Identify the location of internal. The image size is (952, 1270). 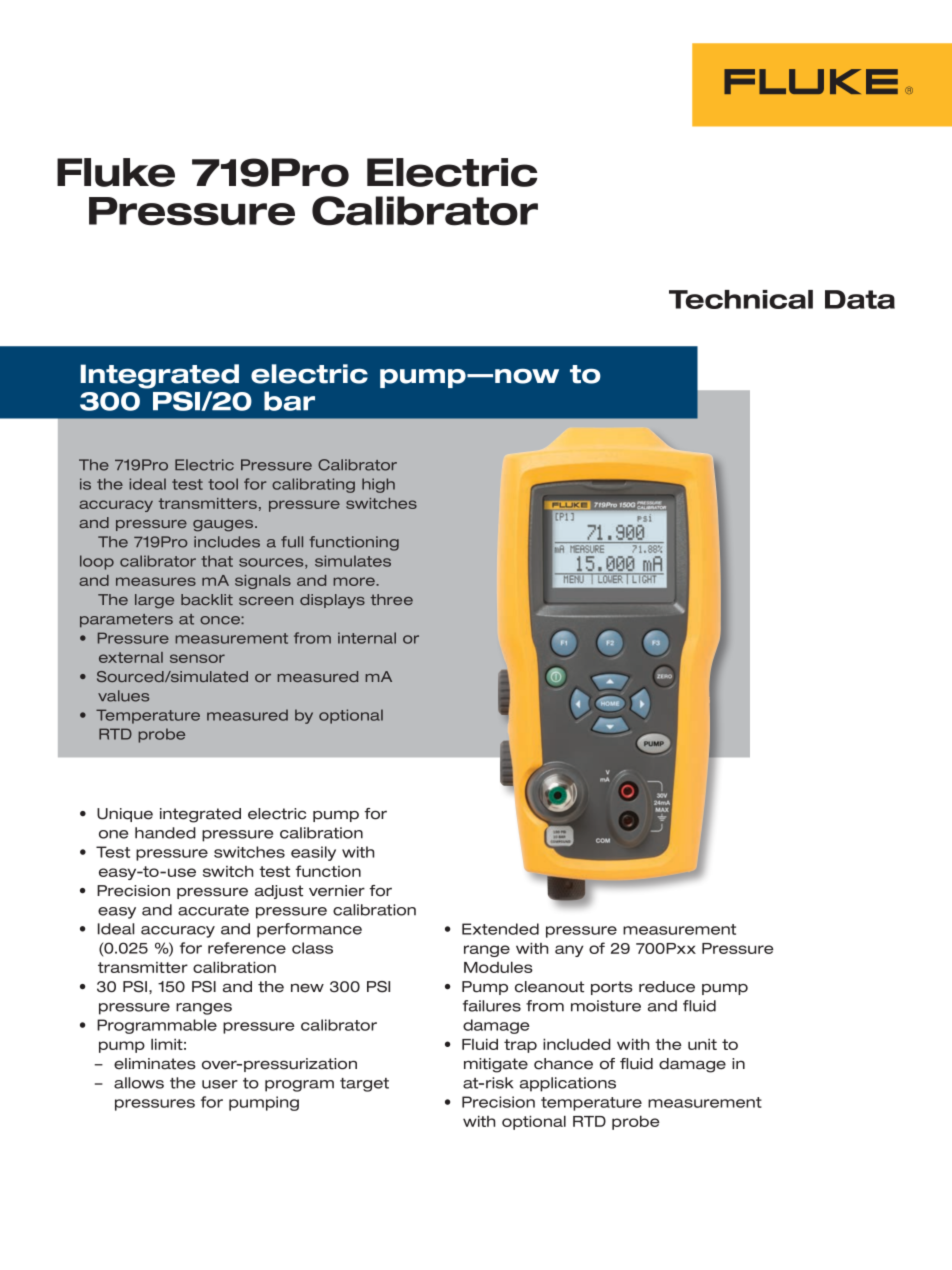
(367, 638).
